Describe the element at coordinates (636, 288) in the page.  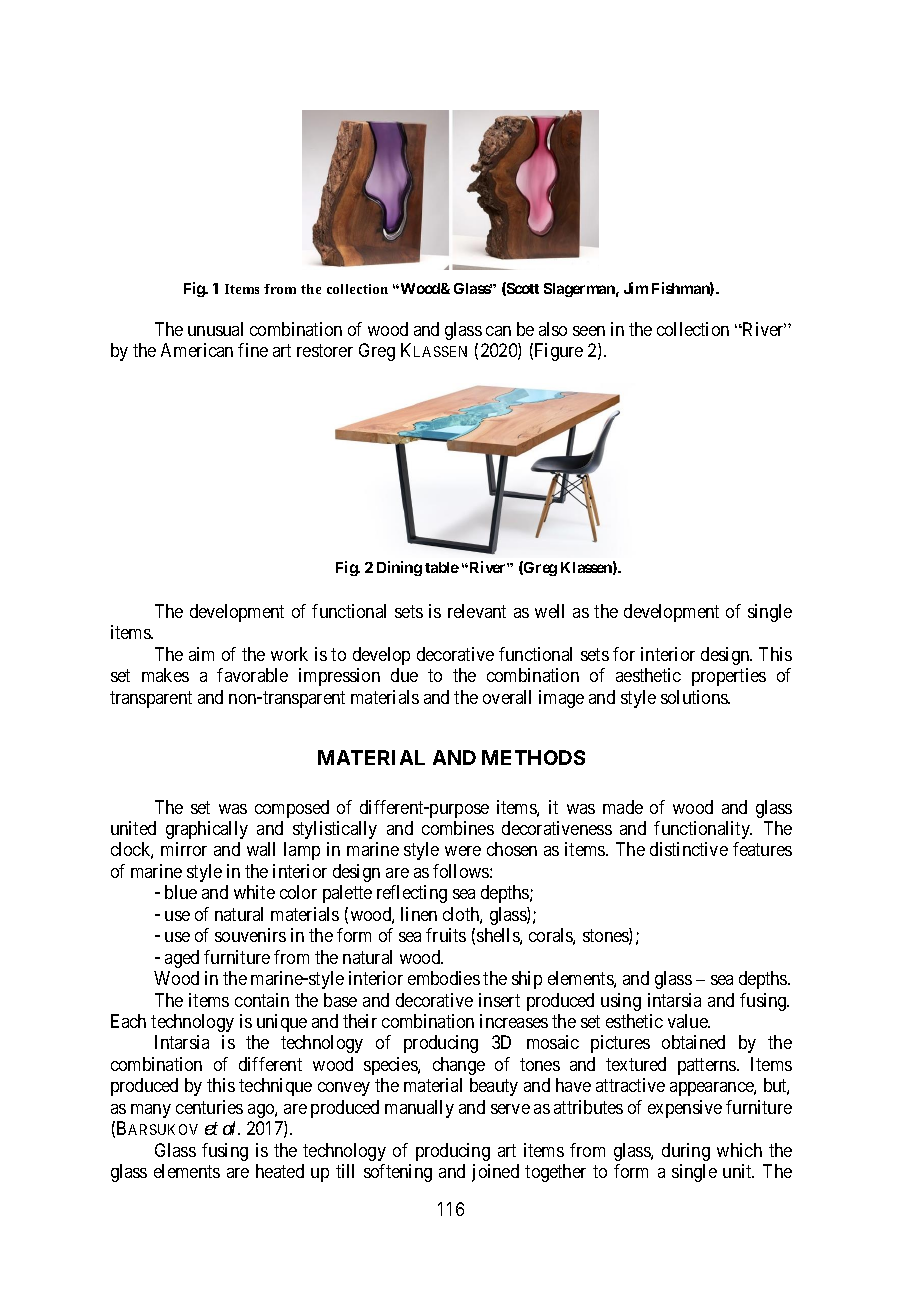
I see `Jim` at that location.
